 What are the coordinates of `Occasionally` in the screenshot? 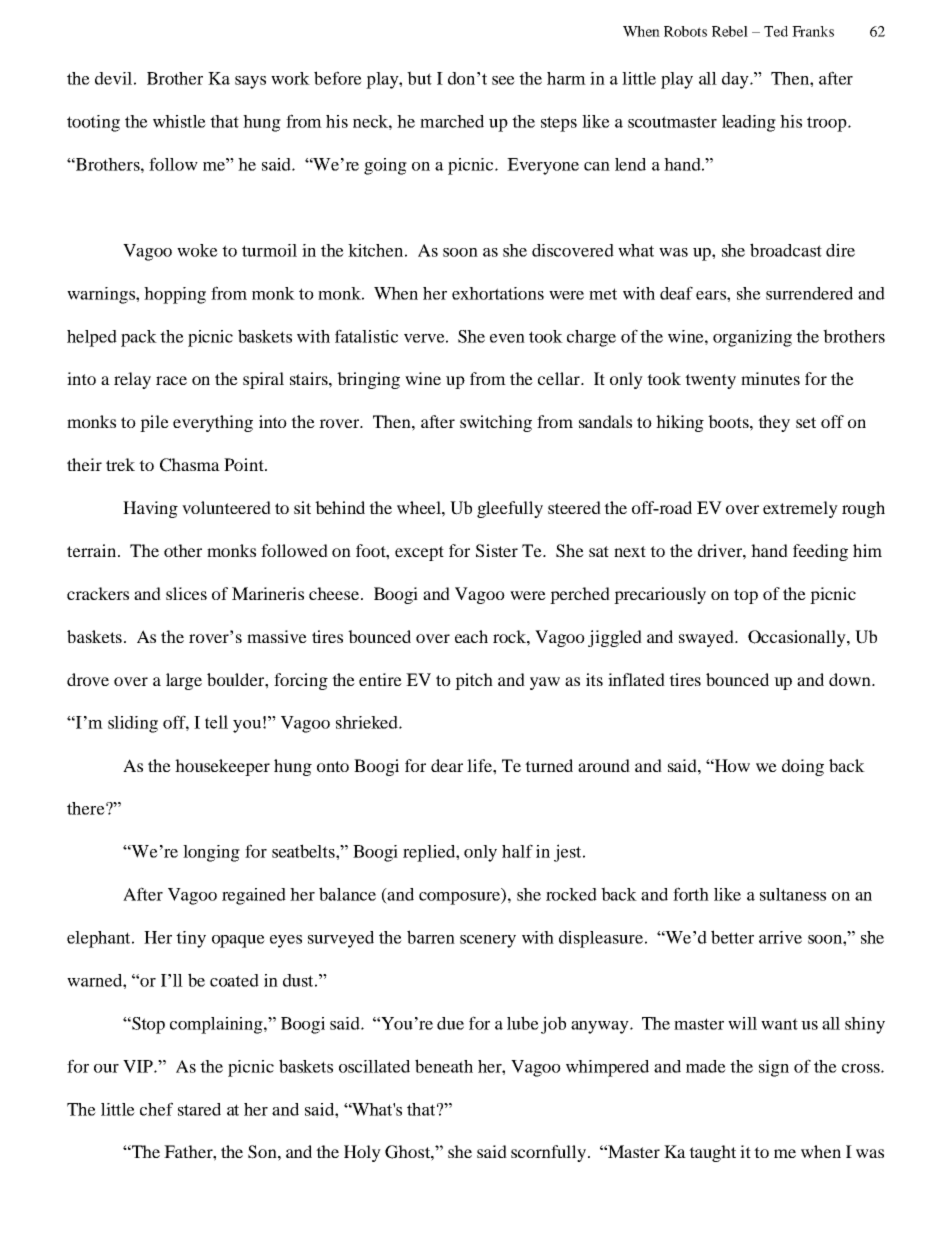 It's located at (798, 638).
